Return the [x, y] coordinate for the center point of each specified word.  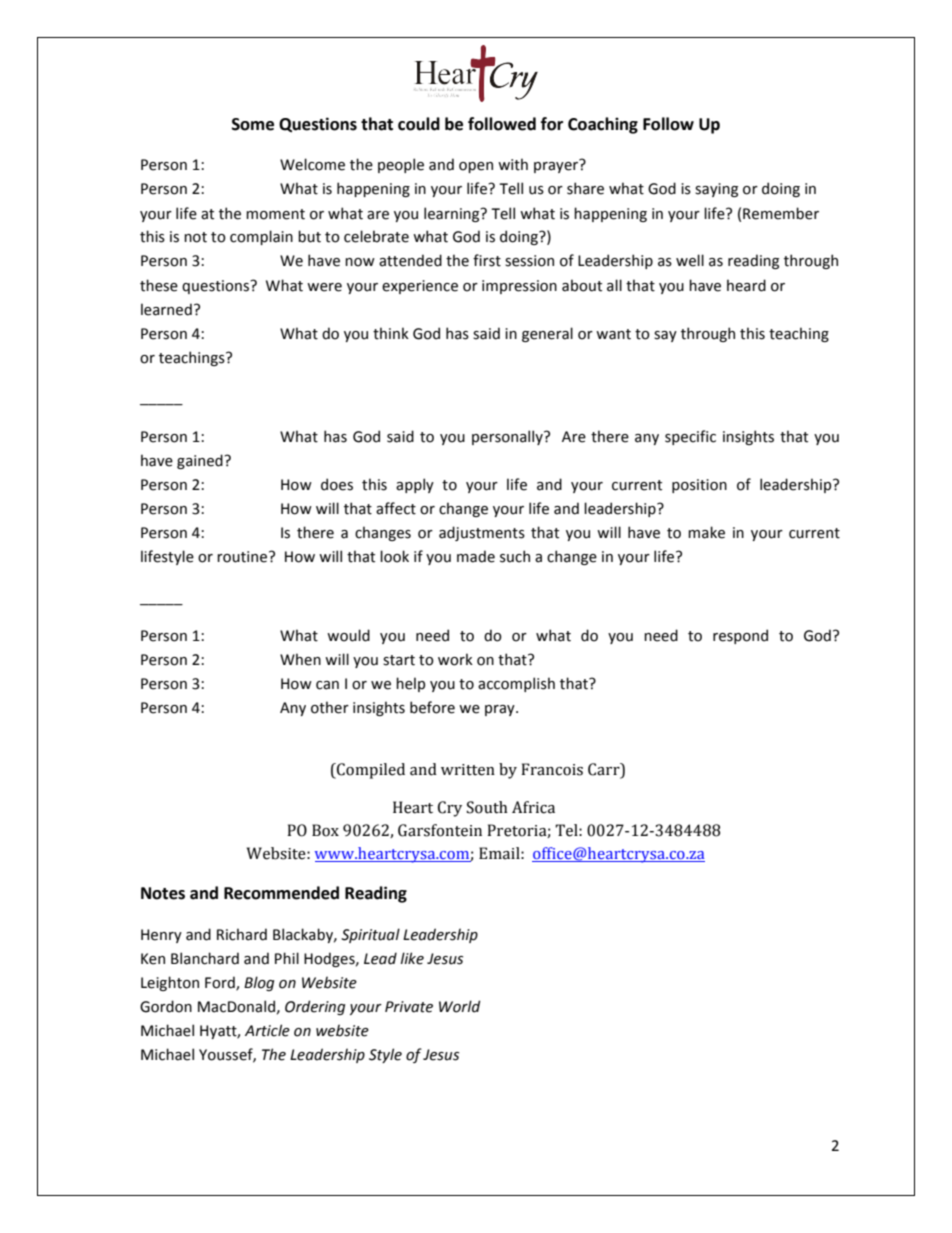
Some [253, 124]
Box [325, 830]
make [706, 532]
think [391, 333]
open [476, 167]
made [476, 556]
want [613, 334]
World [460, 1006]
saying [716, 190]
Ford [221, 983]
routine [243, 557]
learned [166, 309]
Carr [605, 769]
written [468, 770]
